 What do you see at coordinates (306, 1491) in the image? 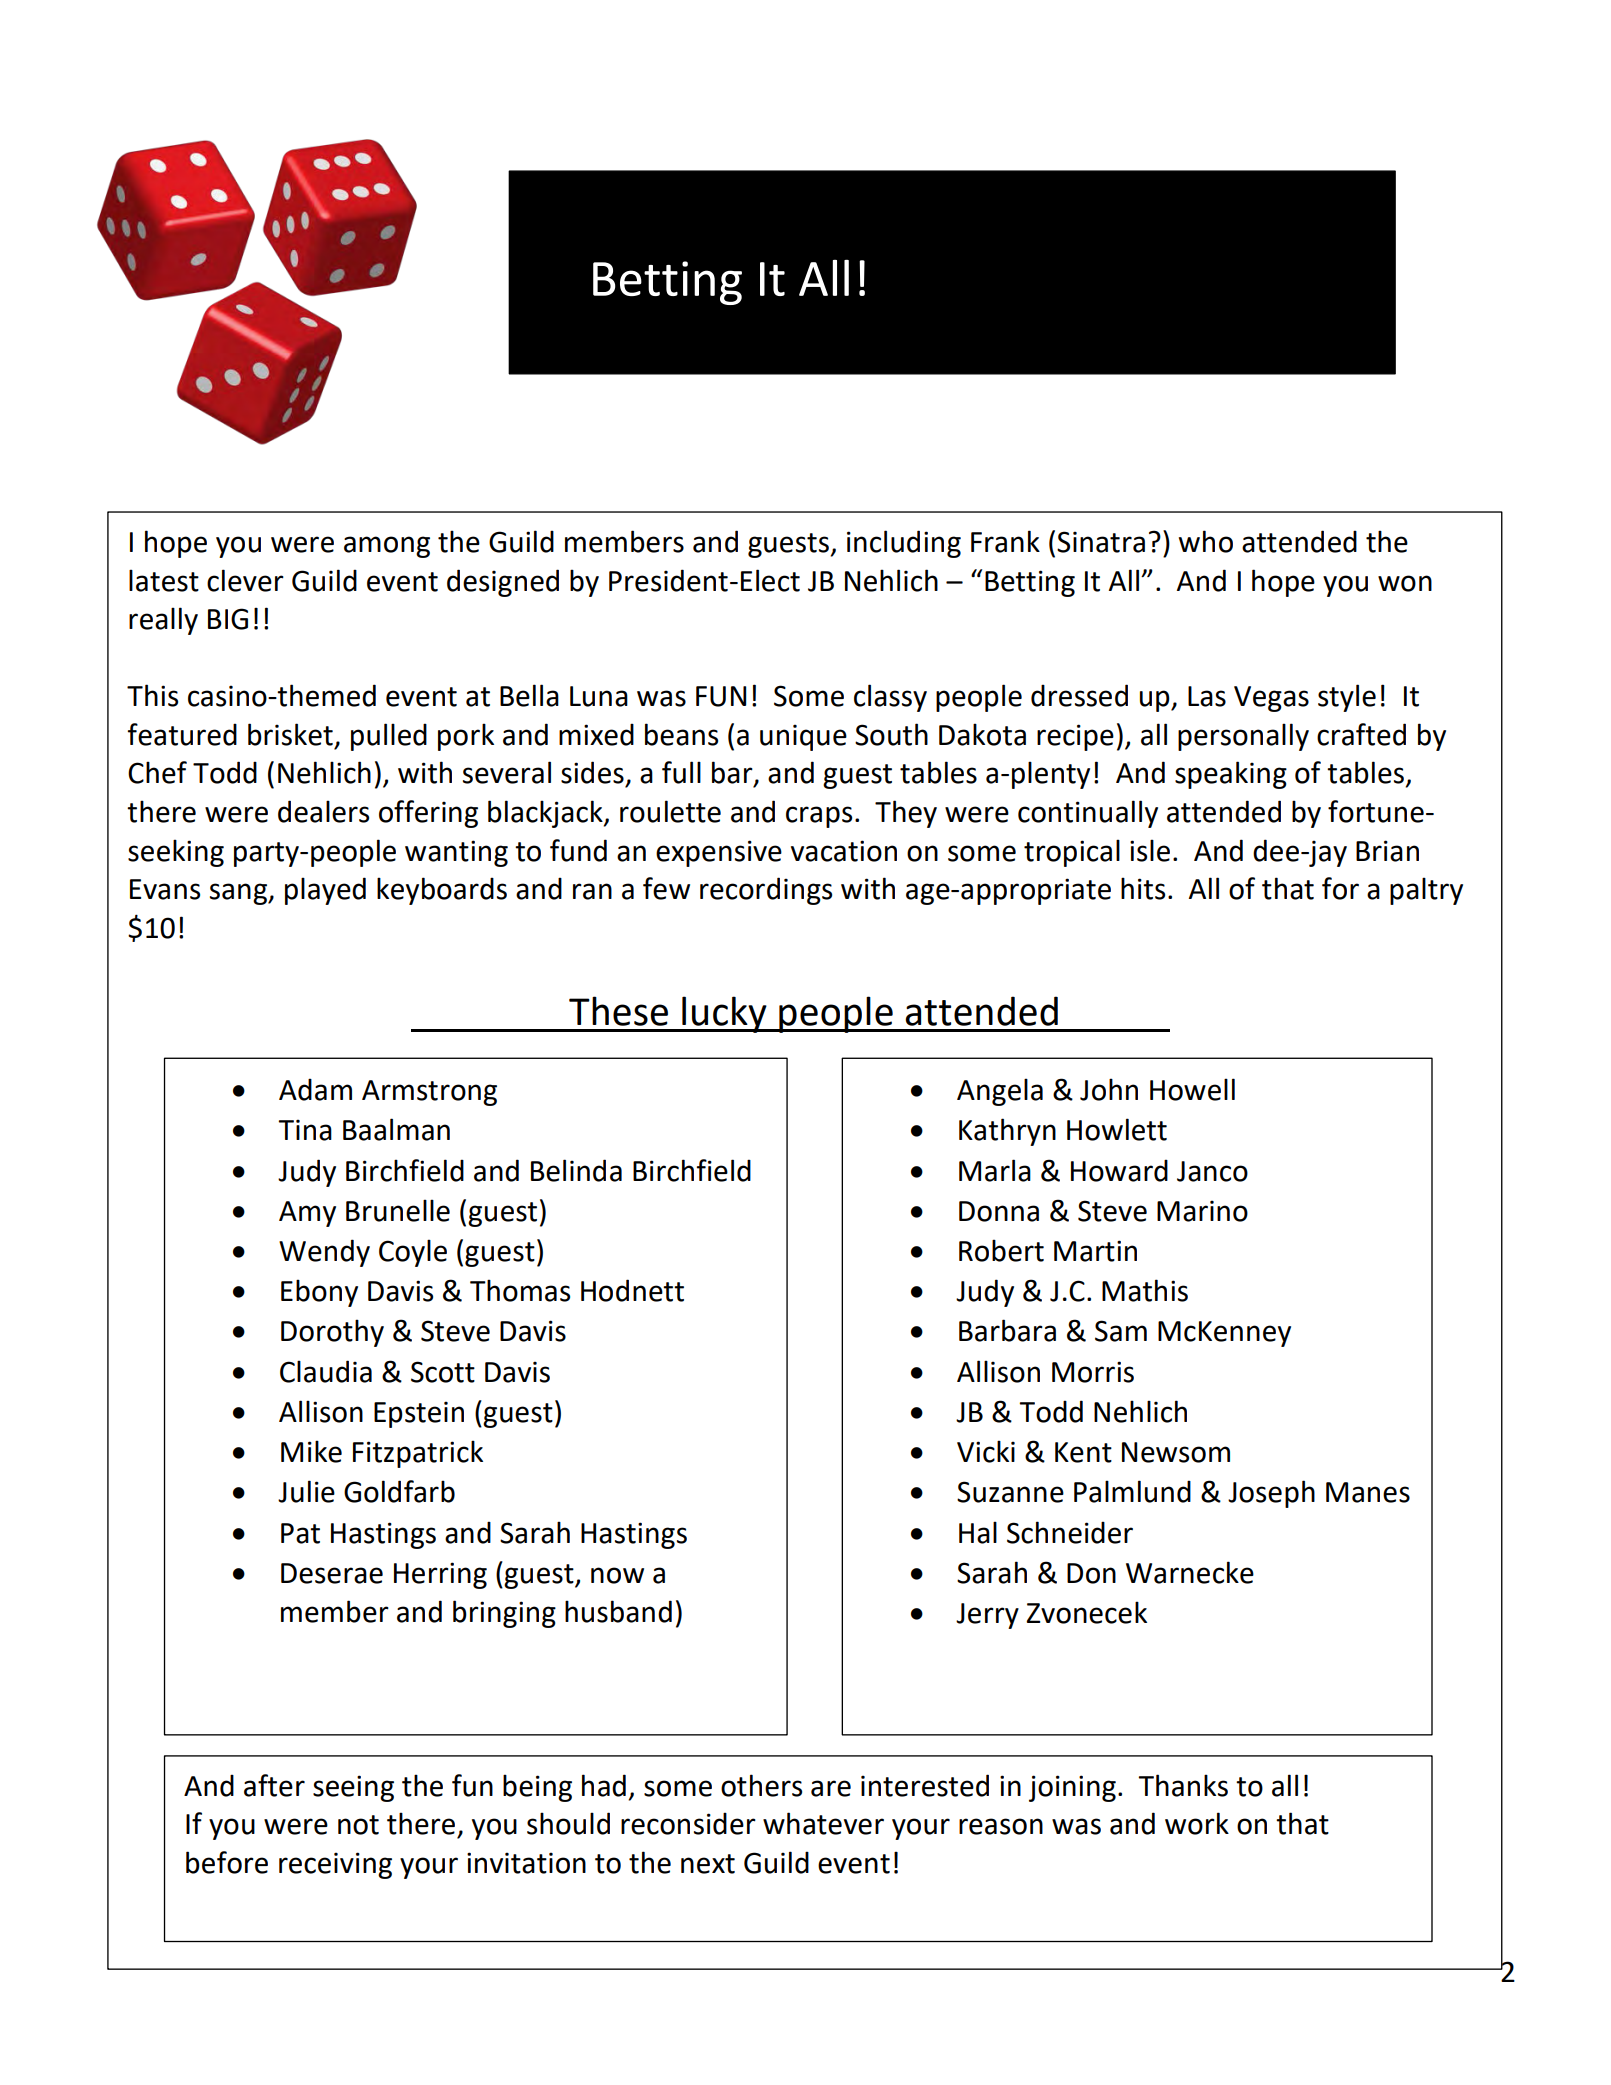
I see `Julie` at bounding box center [306, 1491].
